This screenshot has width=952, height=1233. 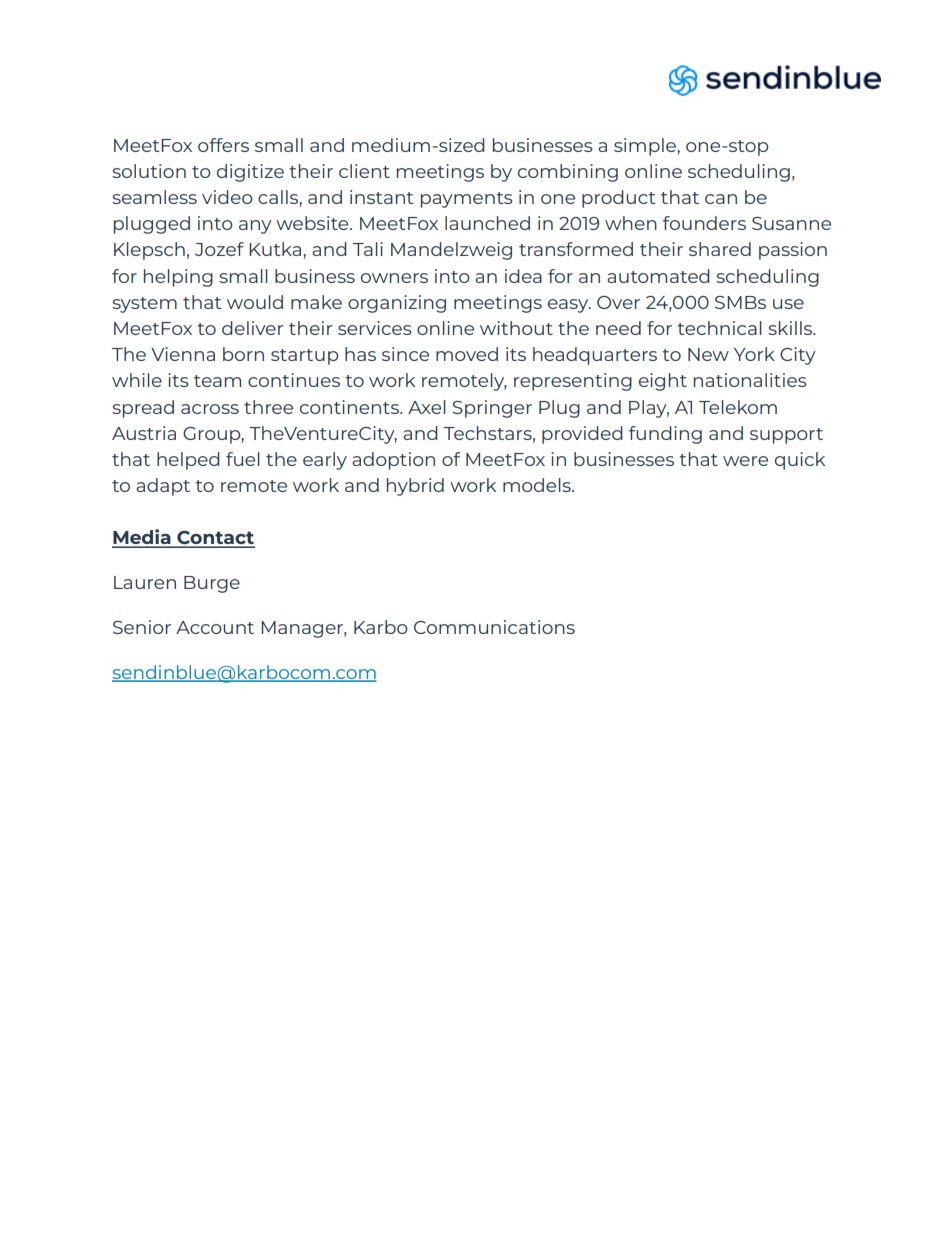 I want to click on offers, so click(x=223, y=145).
